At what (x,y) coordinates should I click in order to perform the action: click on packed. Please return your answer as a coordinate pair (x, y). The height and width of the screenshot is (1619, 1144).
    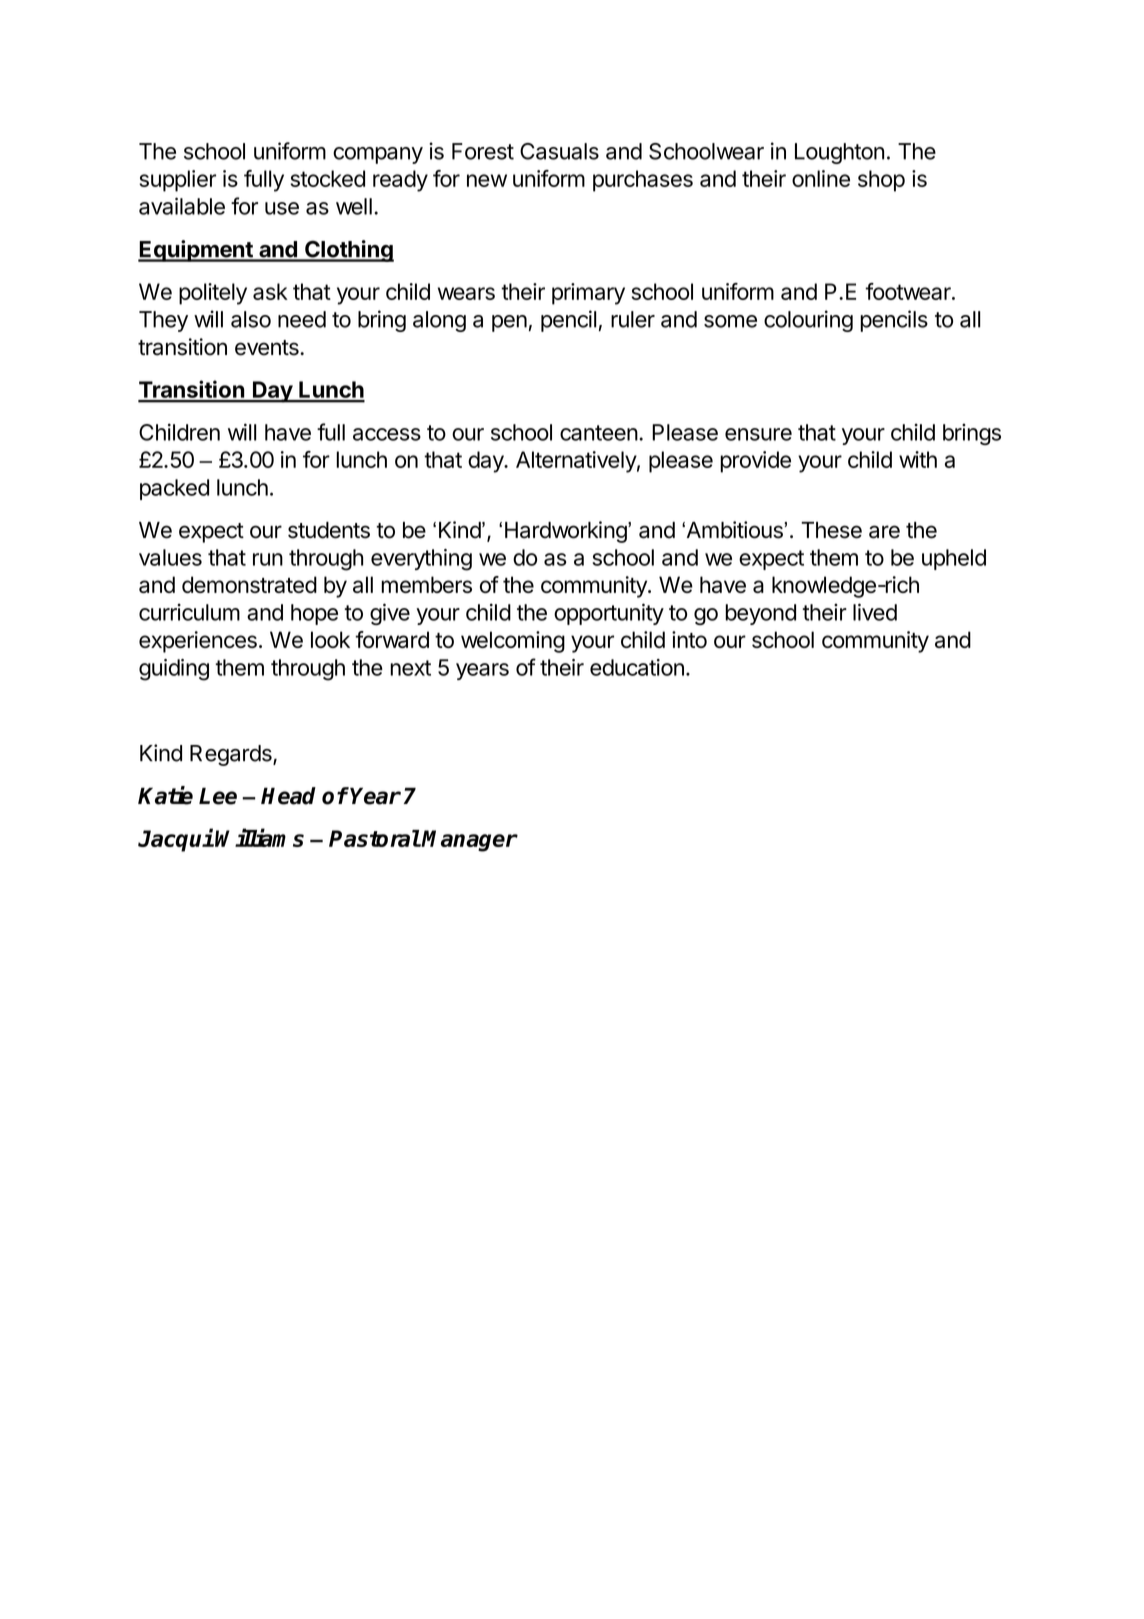
    Looking at the image, I should click on (174, 489).
